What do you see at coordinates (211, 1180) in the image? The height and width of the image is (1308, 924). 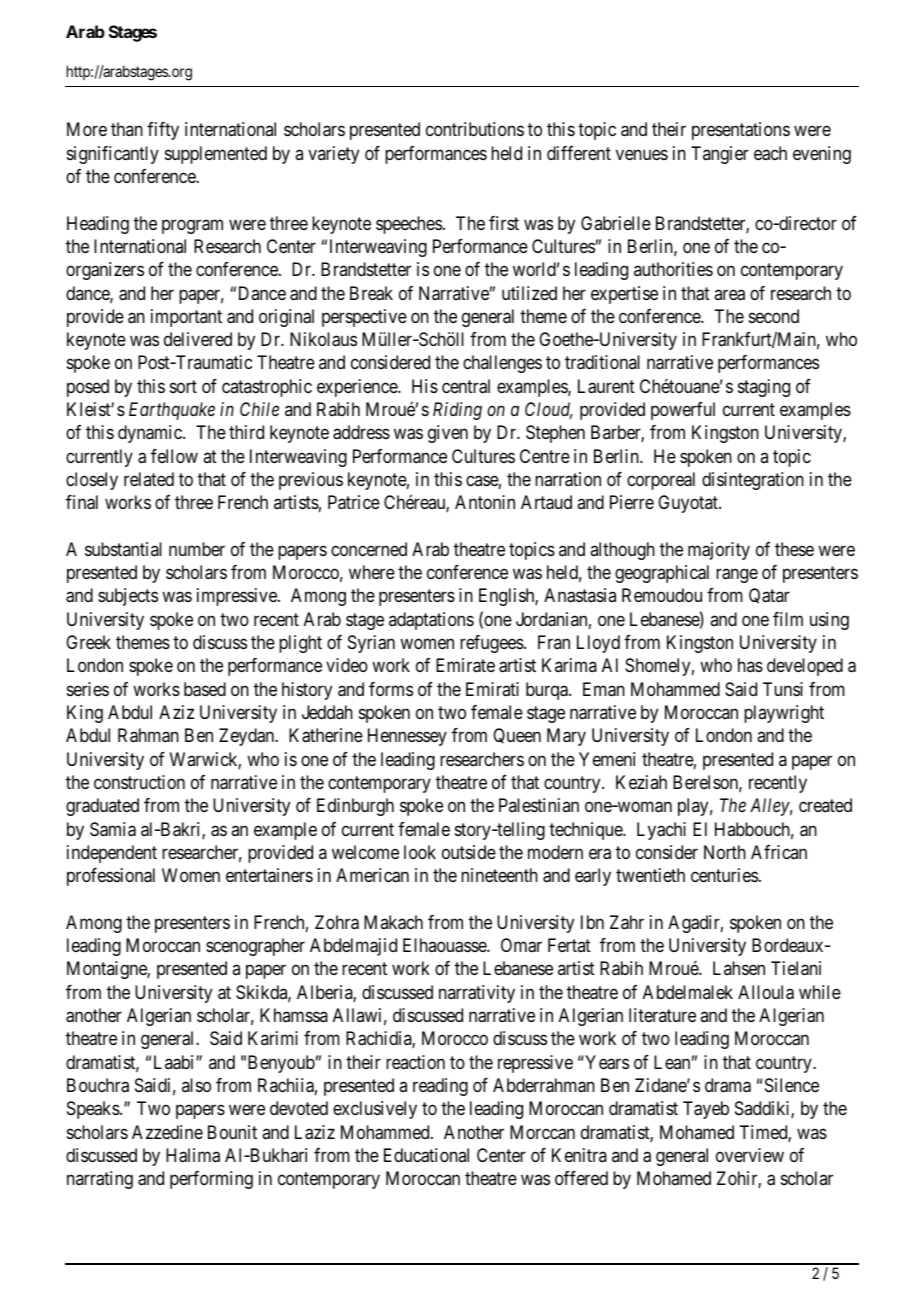 I see `performing` at bounding box center [211, 1180].
